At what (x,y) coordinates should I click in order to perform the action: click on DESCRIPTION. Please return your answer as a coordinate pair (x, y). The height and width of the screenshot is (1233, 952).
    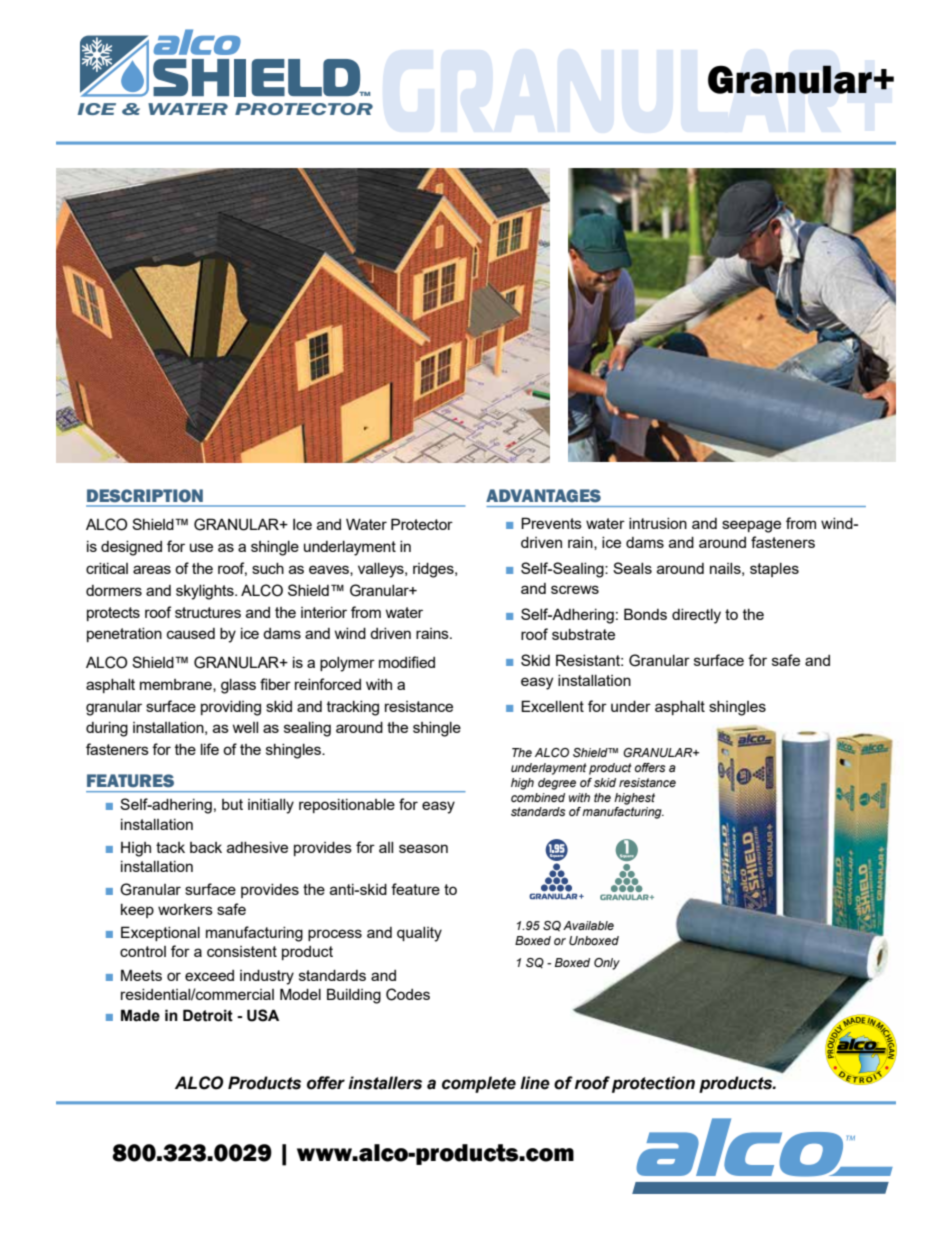
    Looking at the image, I should click on (145, 496).
